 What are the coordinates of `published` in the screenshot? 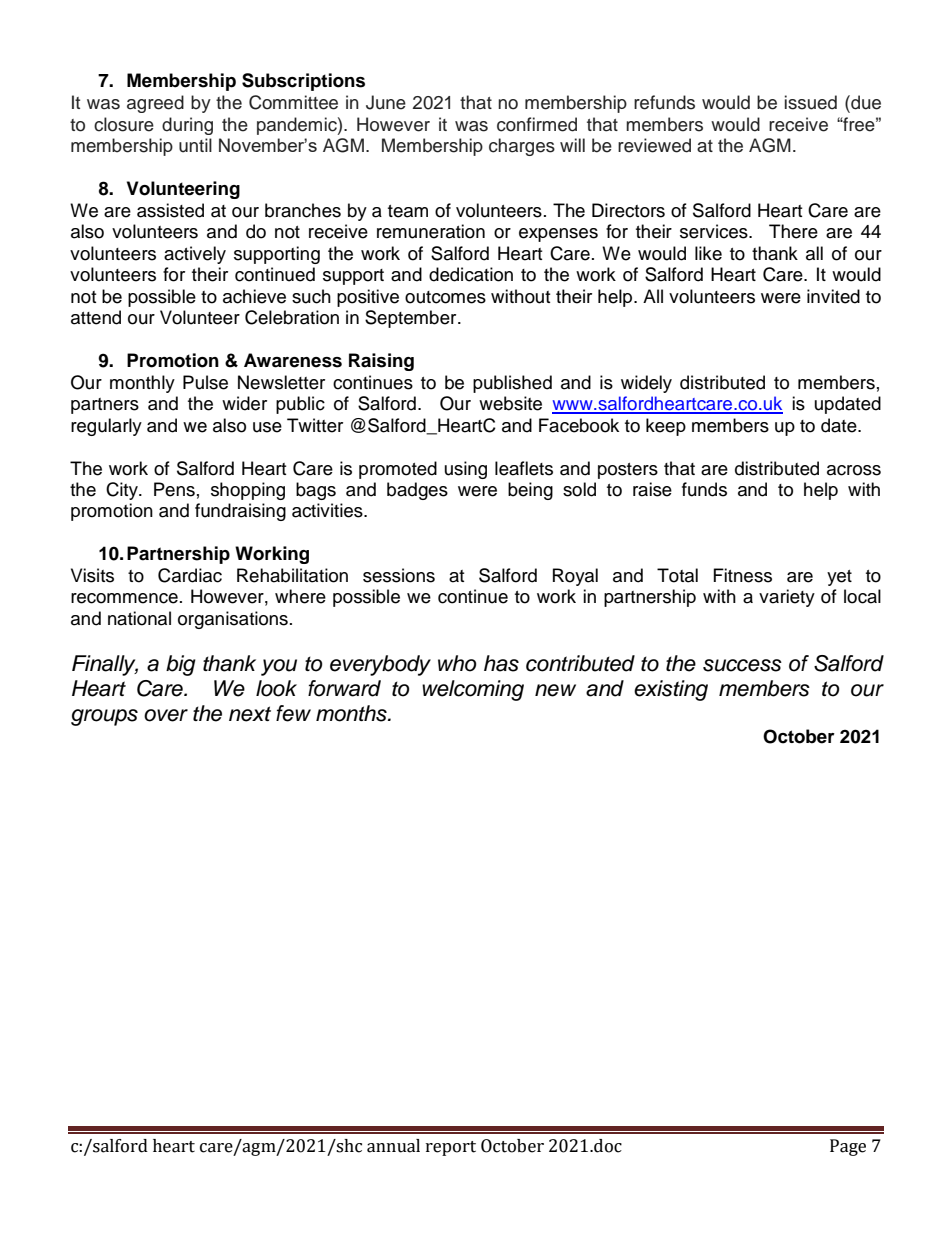 It's located at (512, 384).
